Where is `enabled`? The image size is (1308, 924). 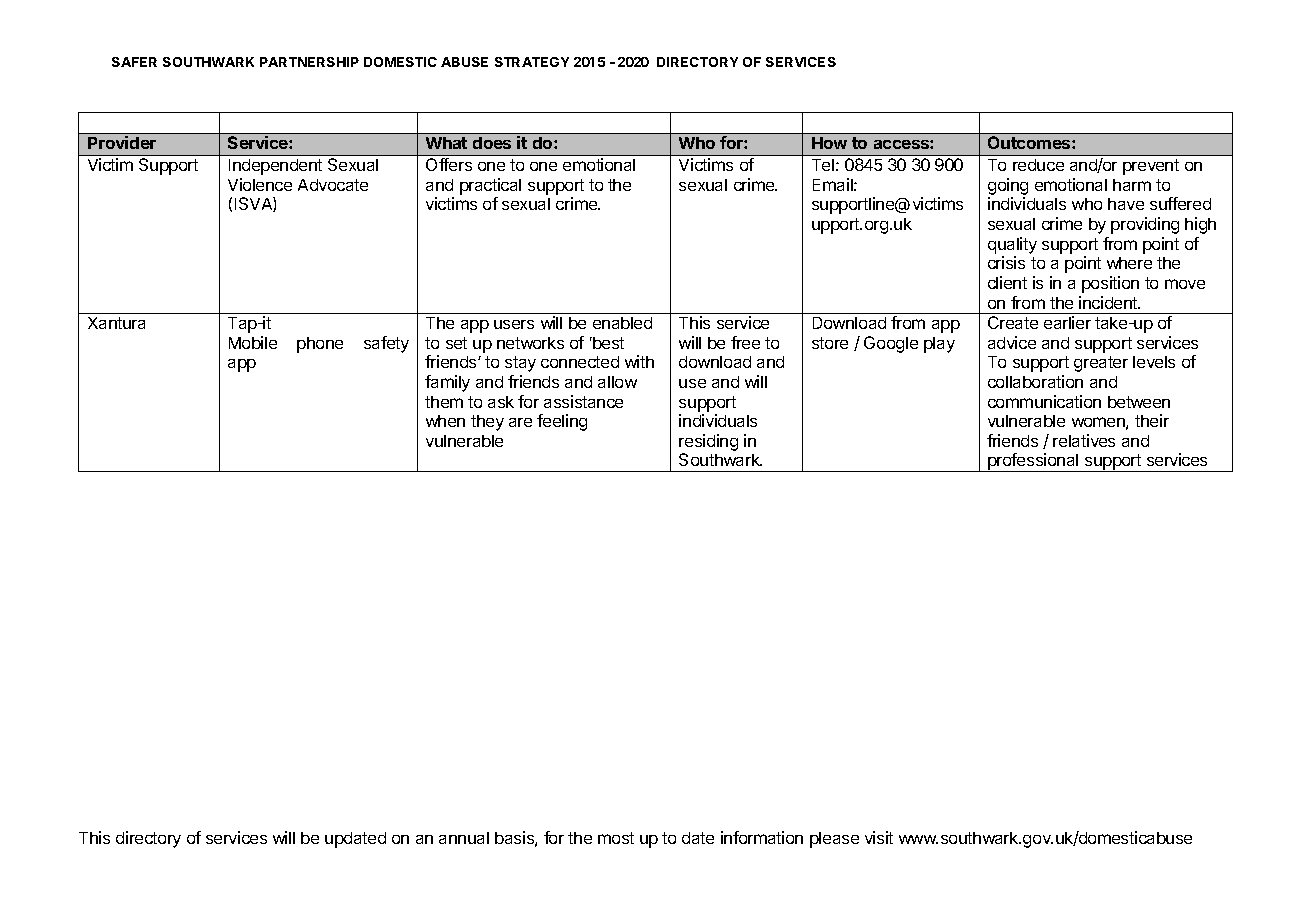
enabled is located at coordinates (622, 323).
